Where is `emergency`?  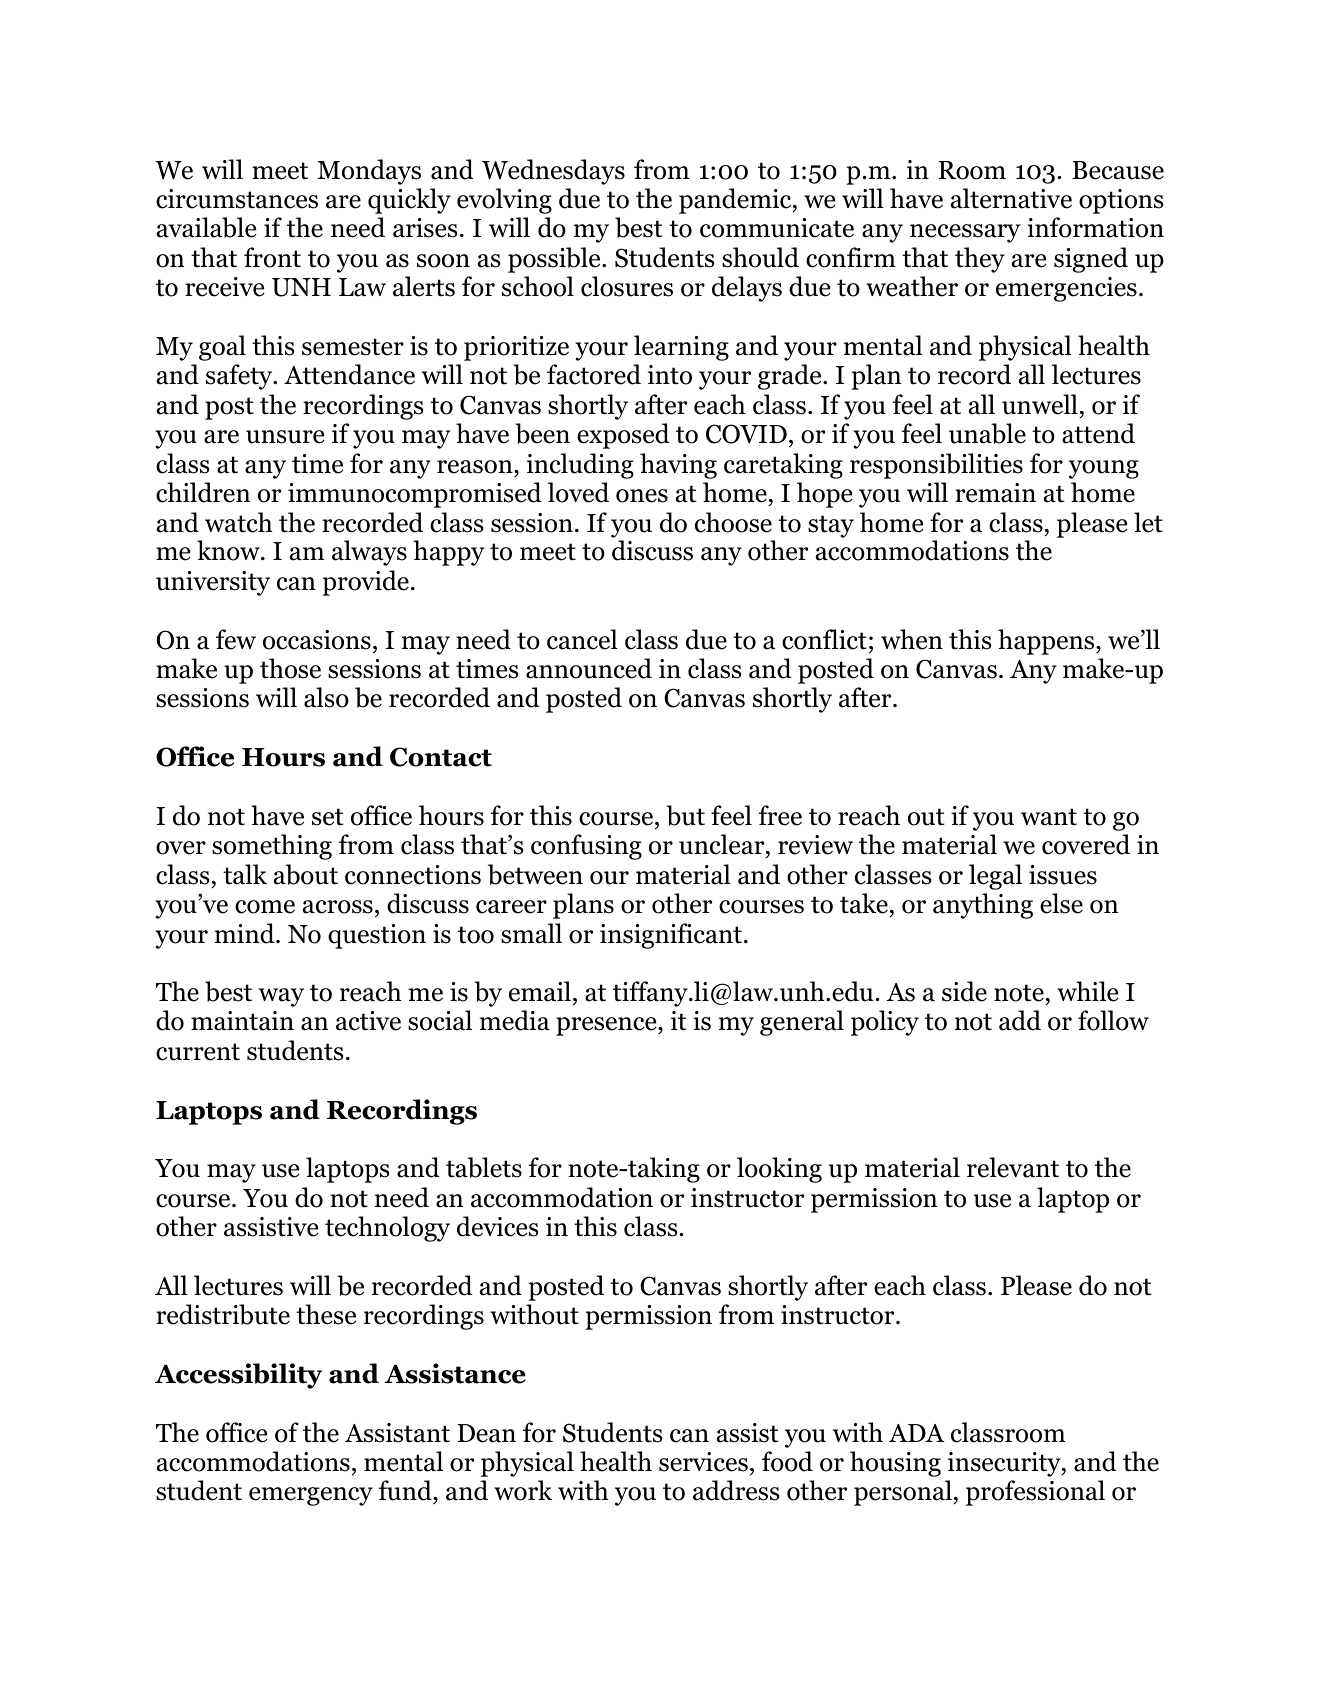 emergency is located at coordinates (311, 1496).
